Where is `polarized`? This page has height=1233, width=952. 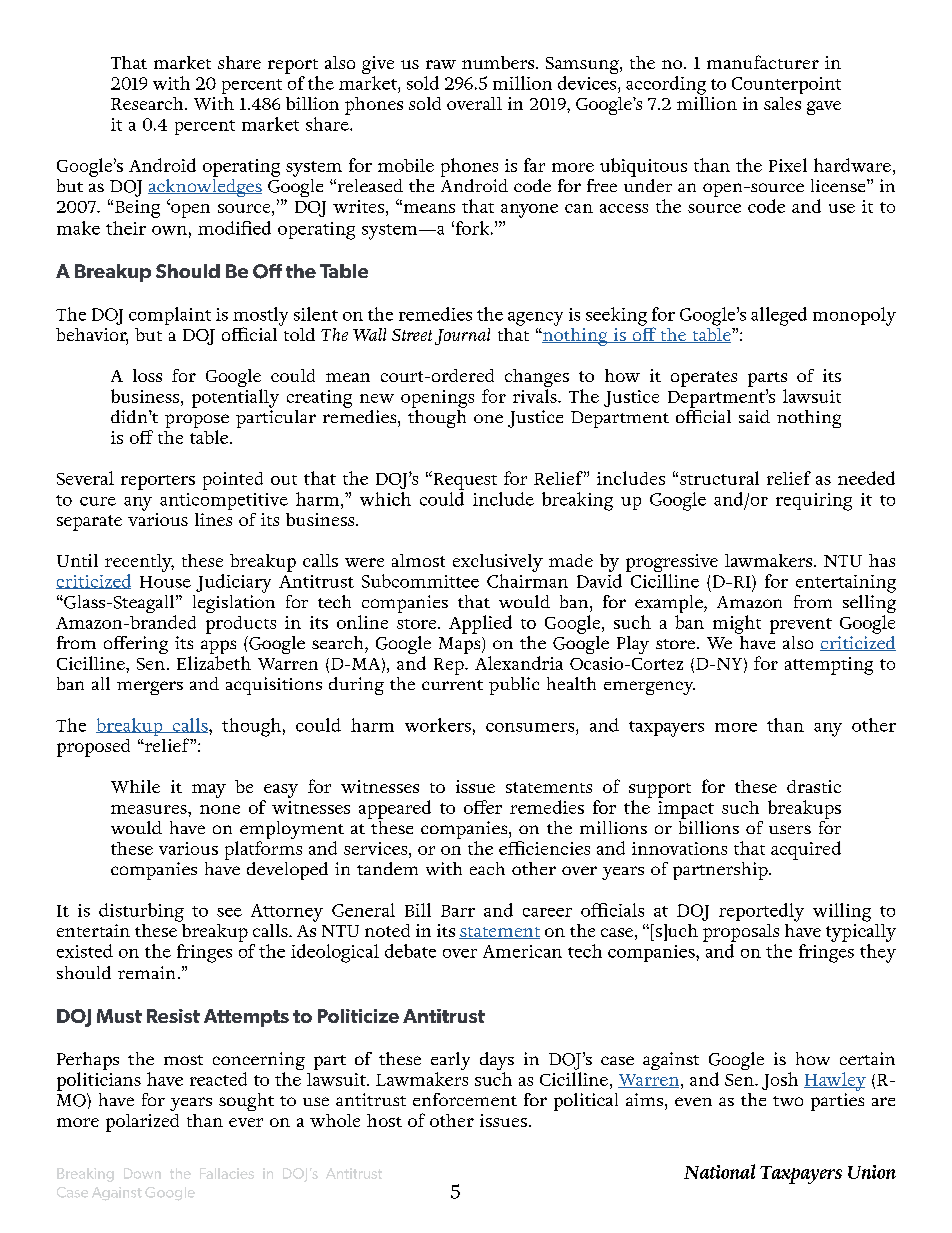 polarized is located at coordinates (142, 1123).
